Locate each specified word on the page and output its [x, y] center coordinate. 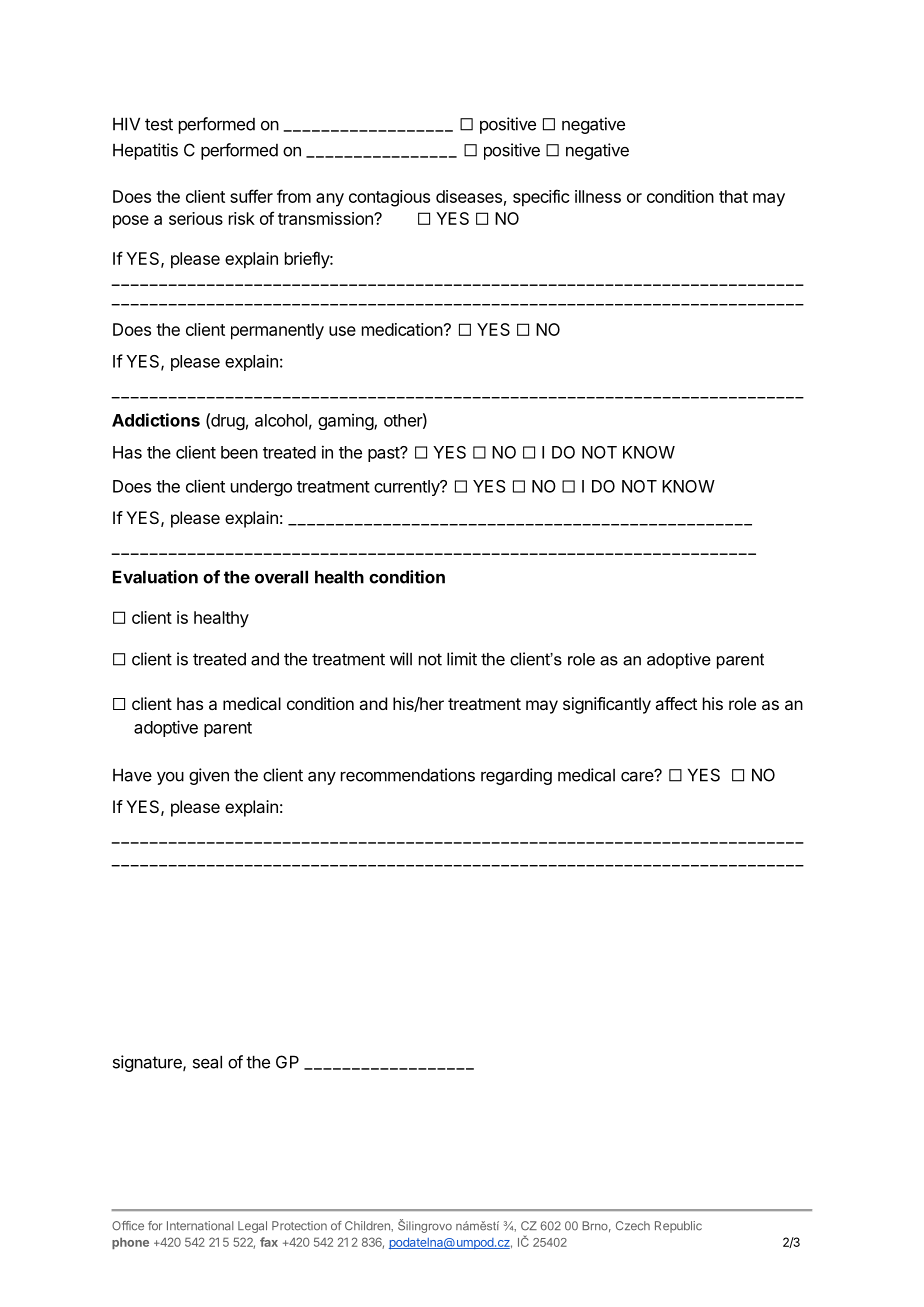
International [200, 1226]
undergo [261, 488]
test [159, 124]
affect [676, 703]
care [638, 776]
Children [368, 1226]
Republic [678, 1227]
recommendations [408, 775]
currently [407, 488]
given [209, 776]
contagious [389, 198]
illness [598, 196]
